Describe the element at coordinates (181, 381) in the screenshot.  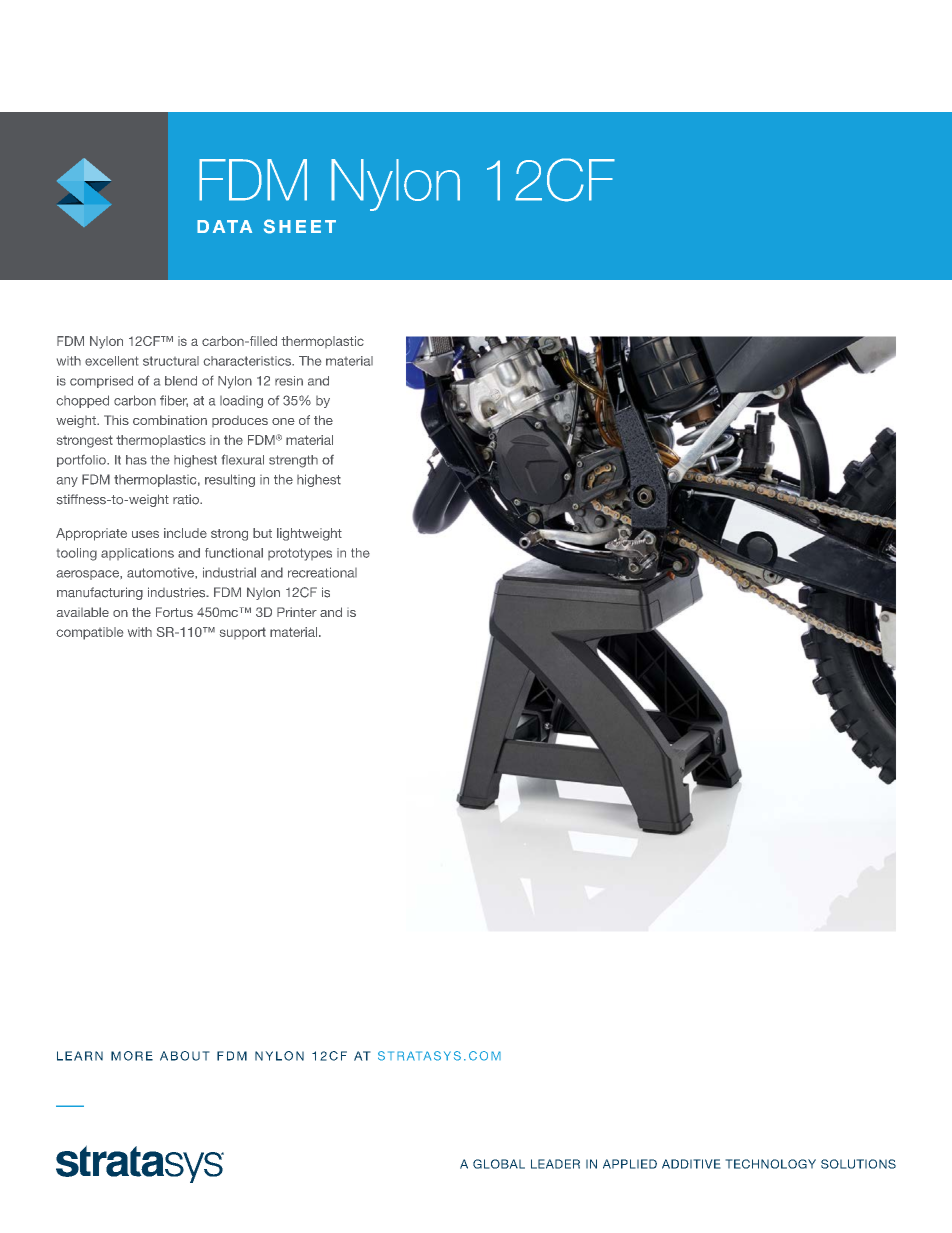
I see `blend` at that location.
